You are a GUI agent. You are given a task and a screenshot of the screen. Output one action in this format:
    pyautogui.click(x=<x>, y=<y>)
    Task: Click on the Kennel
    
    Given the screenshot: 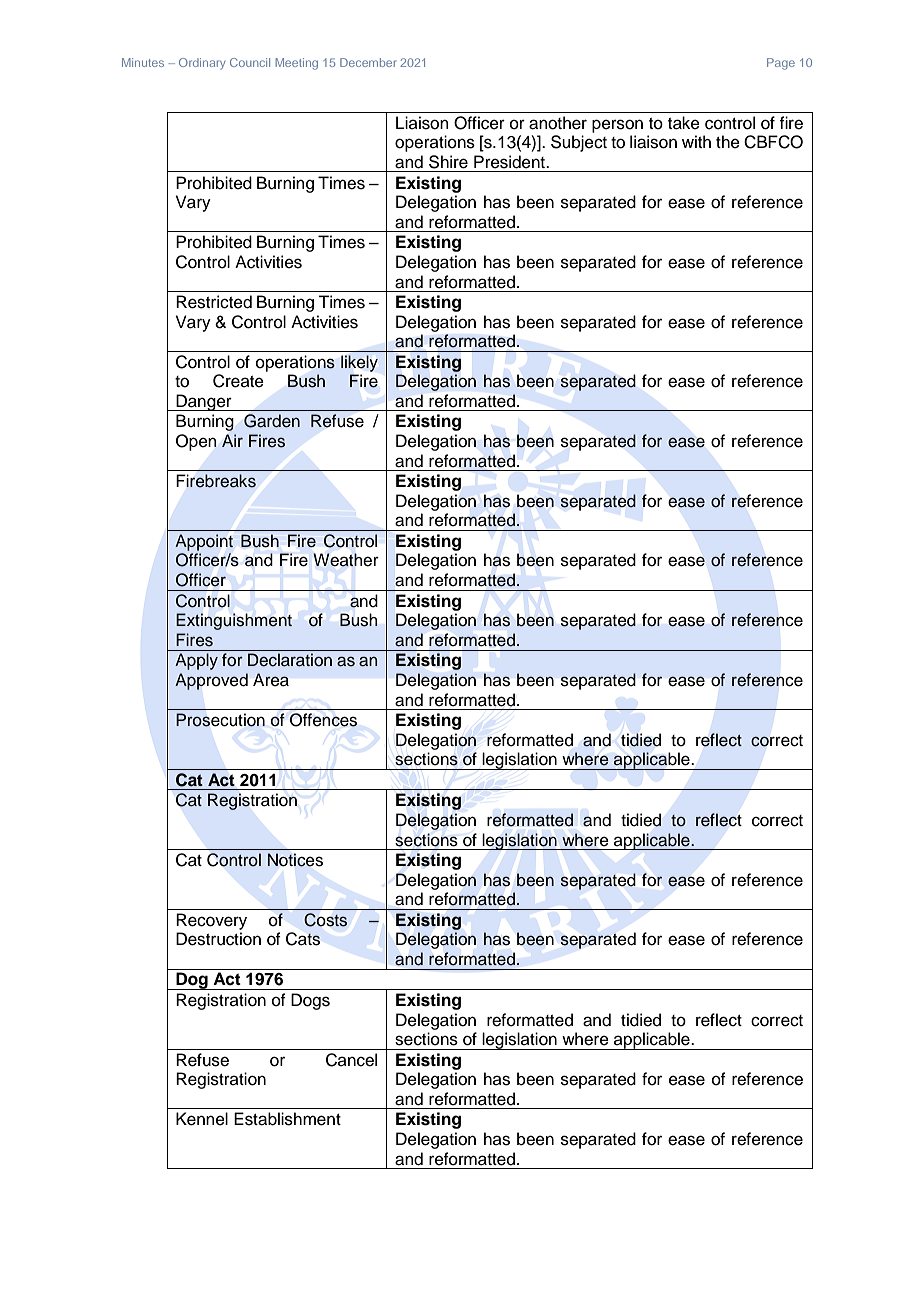 What is the action you would take?
    pyautogui.click(x=202, y=1119)
